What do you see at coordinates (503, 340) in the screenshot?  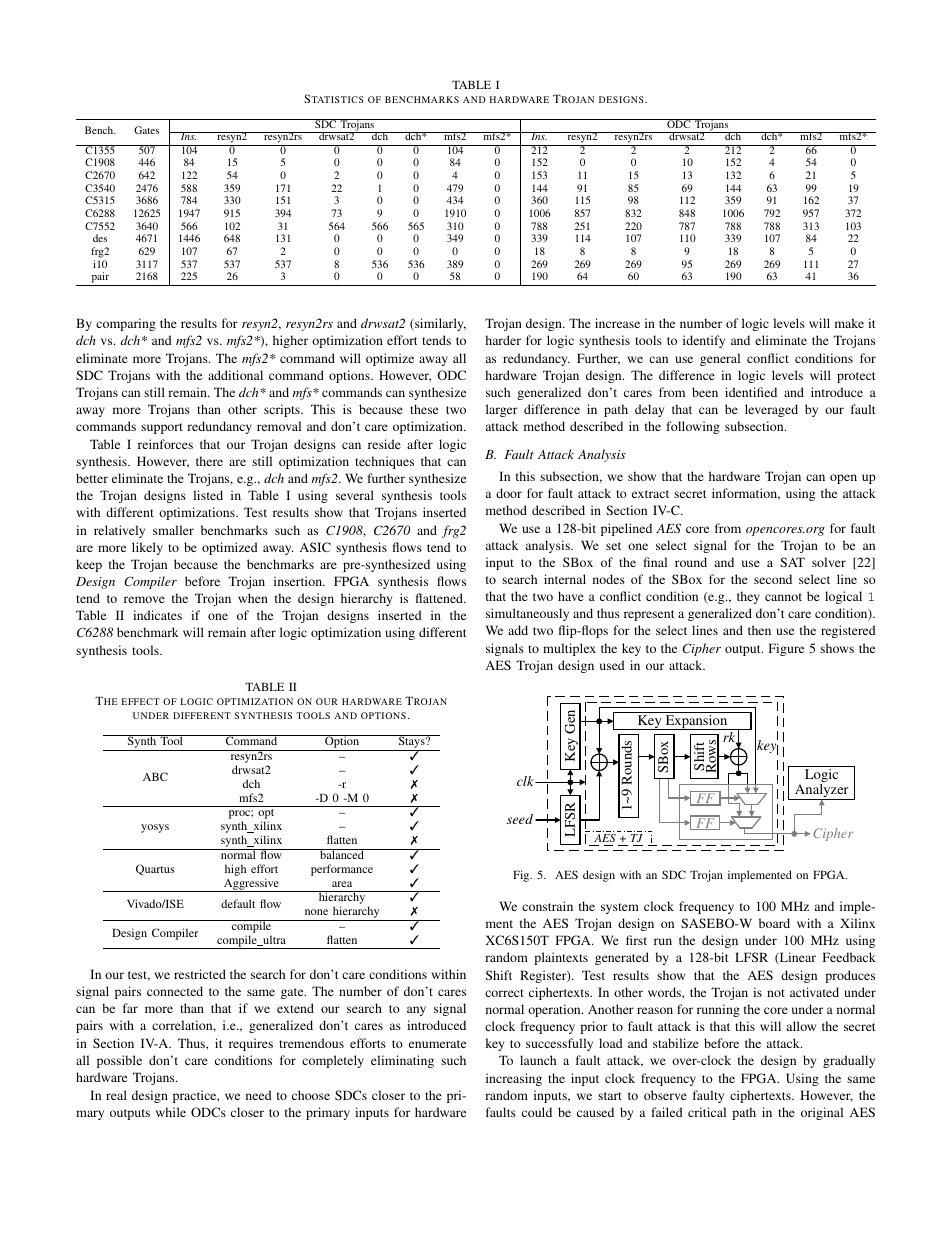 I see `harder` at bounding box center [503, 340].
